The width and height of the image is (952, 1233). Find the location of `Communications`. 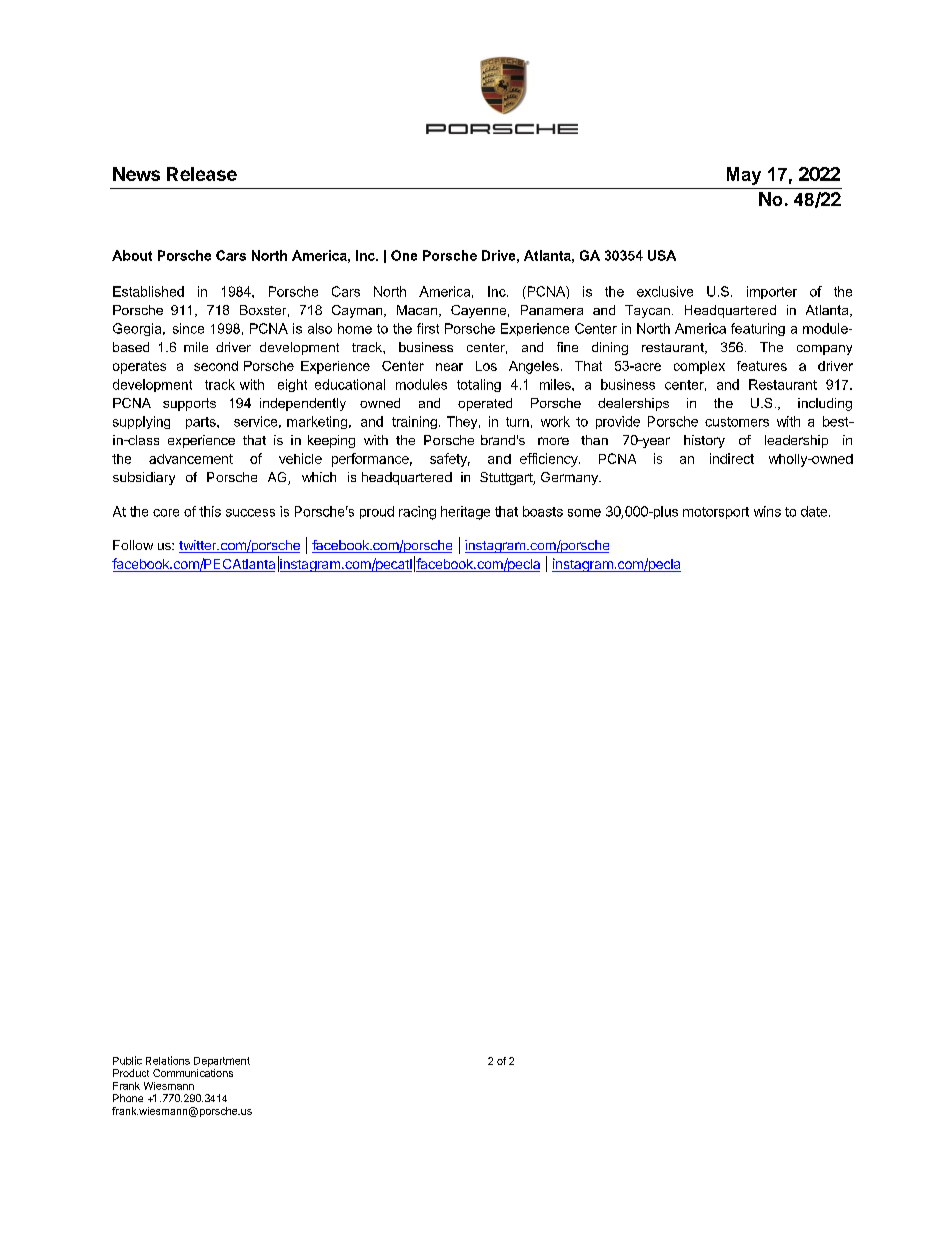

Communications is located at coordinates (193, 1073).
